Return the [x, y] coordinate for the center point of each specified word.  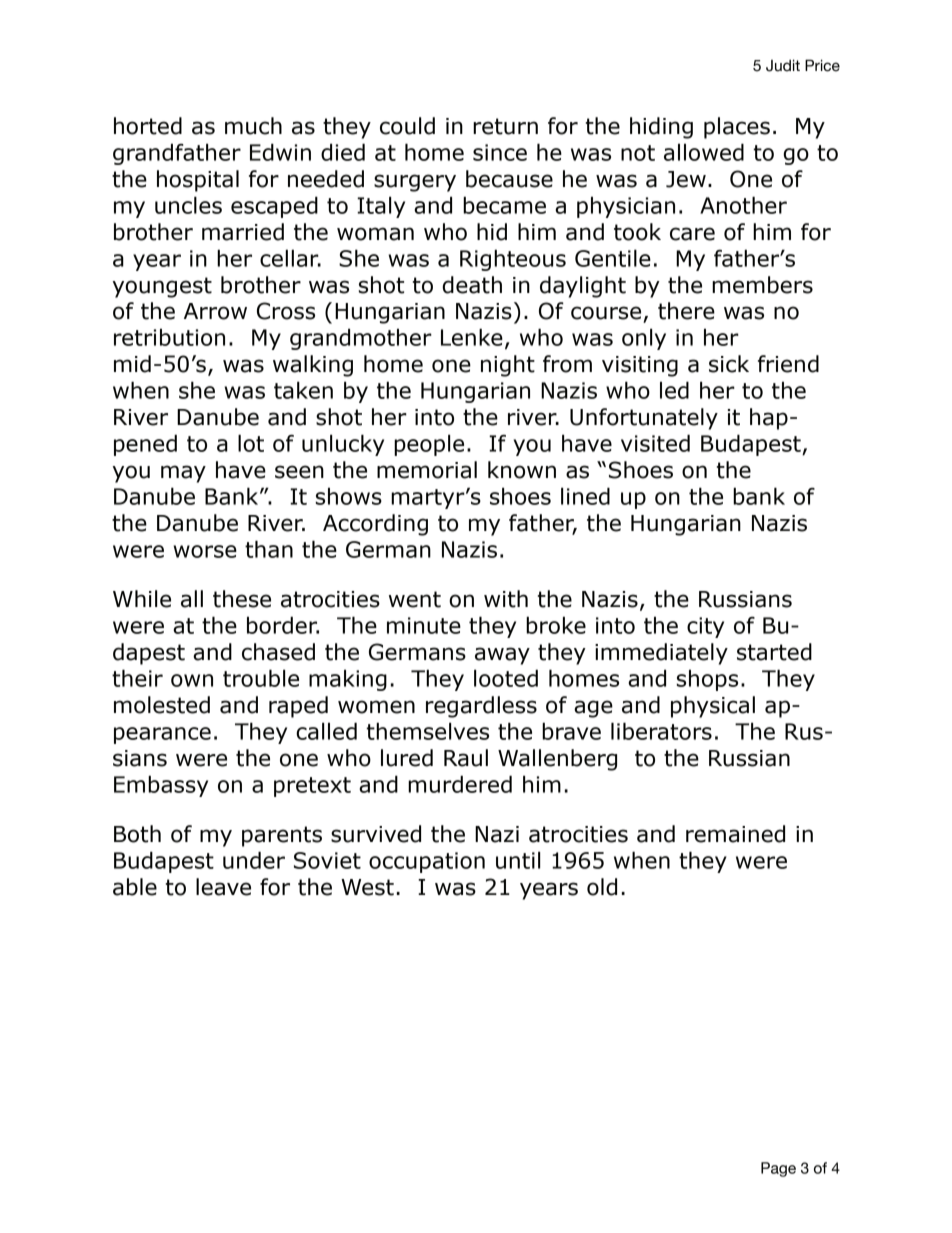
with [506, 599]
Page [778, 1169]
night [508, 366]
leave [223, 887]
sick [729, 364]
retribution [169, 337]
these [242, 599]
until [518, 860]
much [253, 126]
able [135, 887]
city [705, 627]
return [505, 126]
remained [735, 834]
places [737, 128]
